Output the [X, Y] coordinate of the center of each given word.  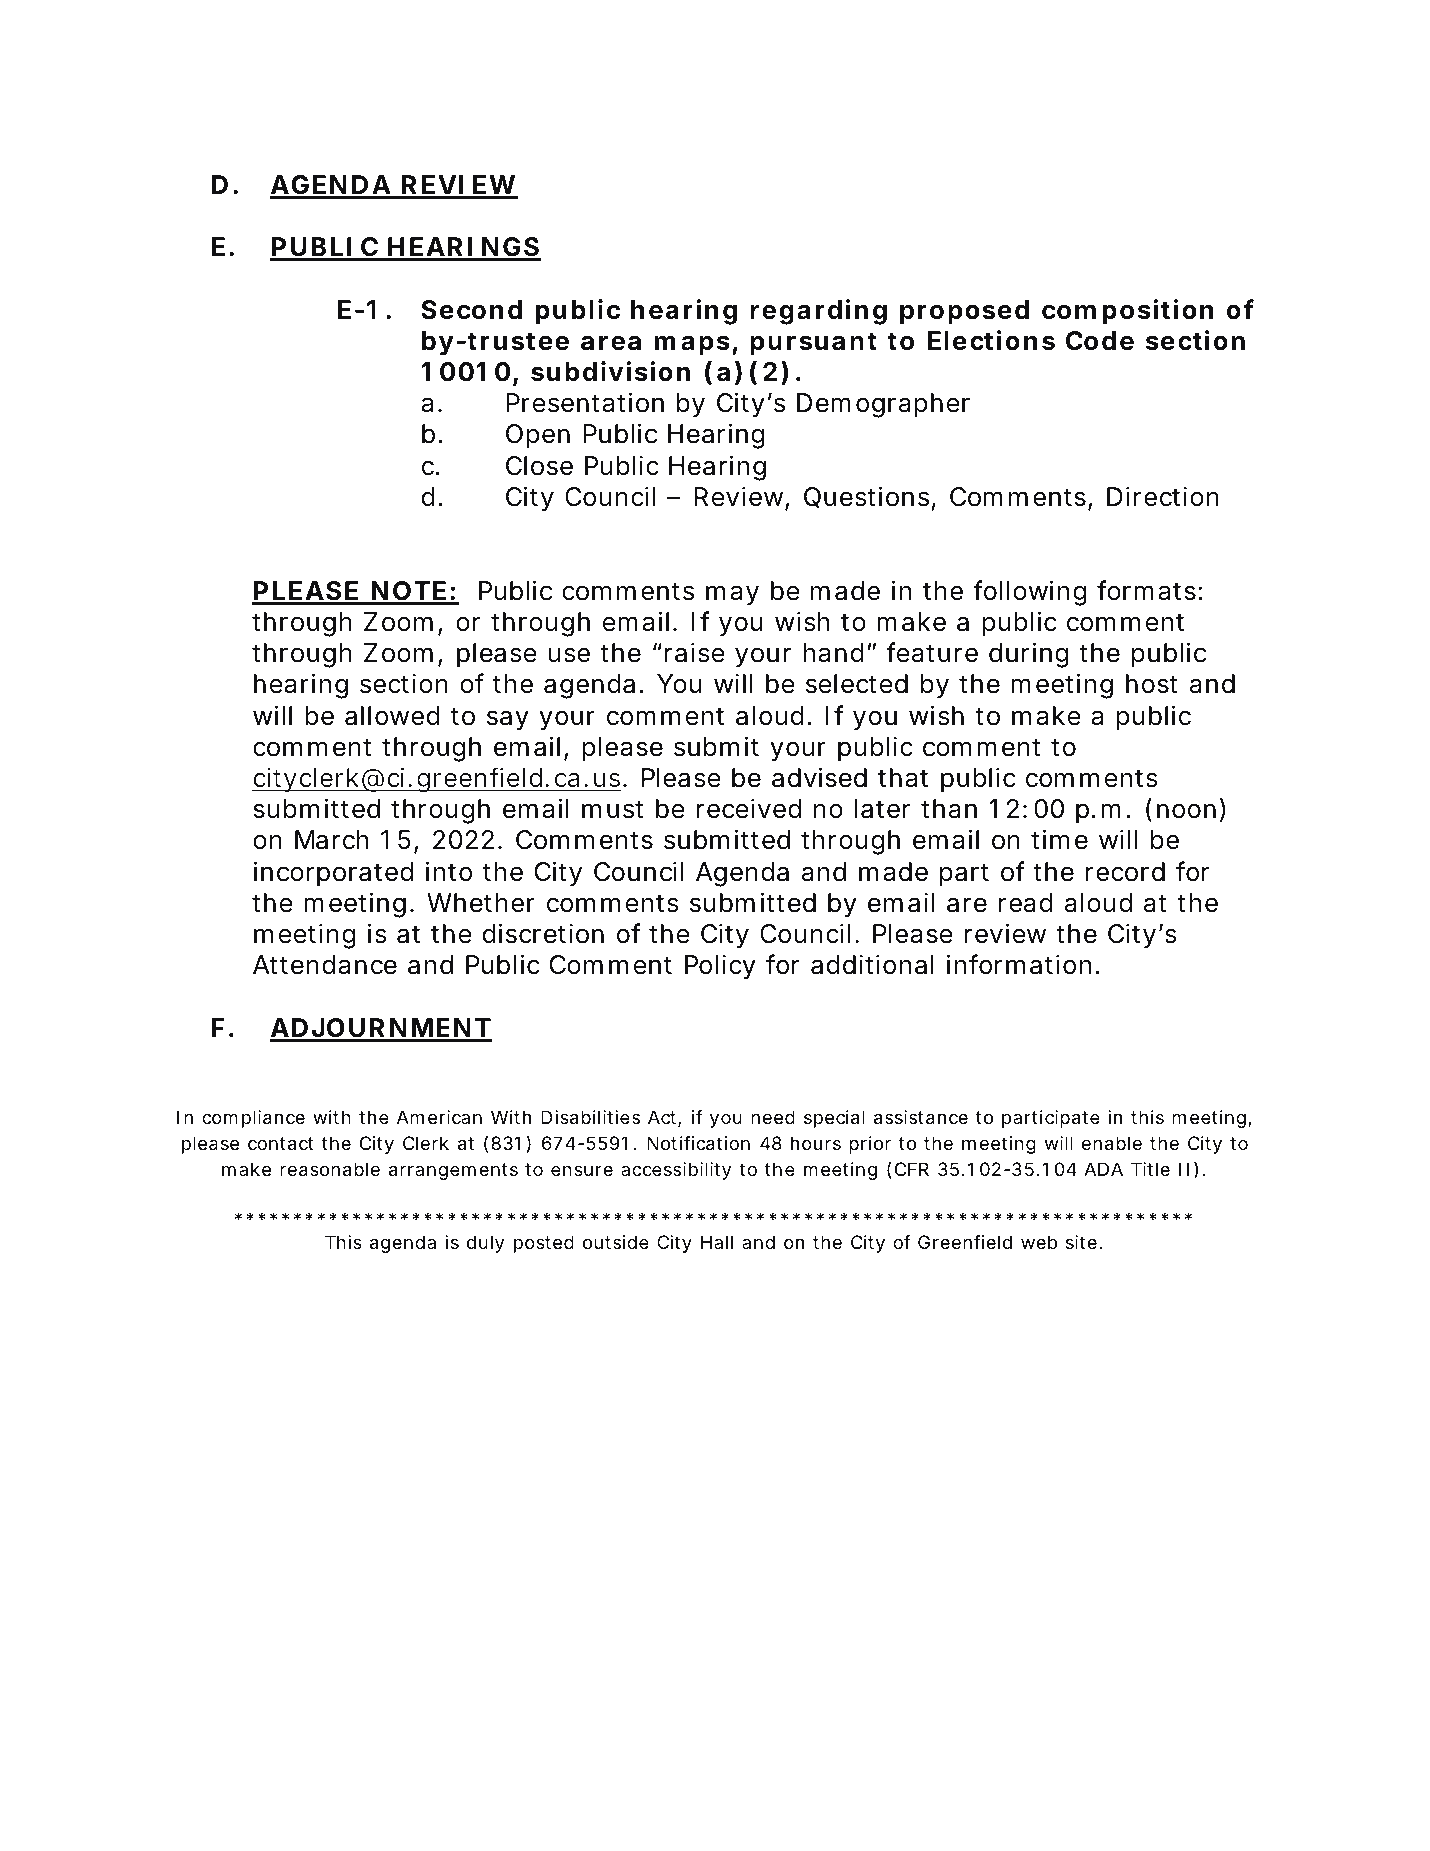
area [611, 343]
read [1026, 903]
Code [1100, 341]
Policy [720, 967]
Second [471, 310]
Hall [717, 1242]
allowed [392, 716]
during [1028, 655]
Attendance [325, 965]
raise [694, 652]
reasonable [330, 1169]
